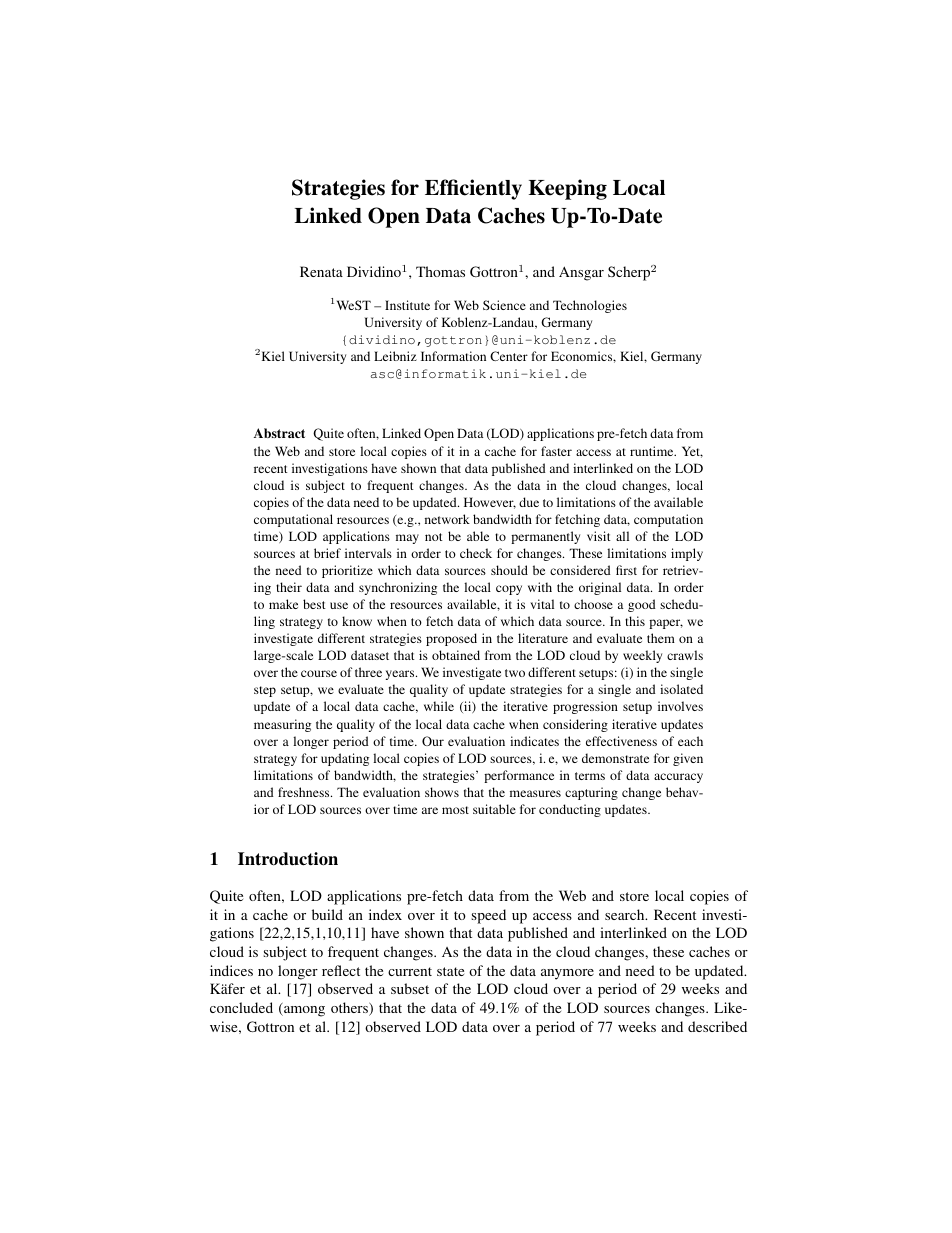 The height and width of the screenshot is (1233, 952). Describe the element at coordinates (509, 590) in the screenshot. I see `copy` at that location.
